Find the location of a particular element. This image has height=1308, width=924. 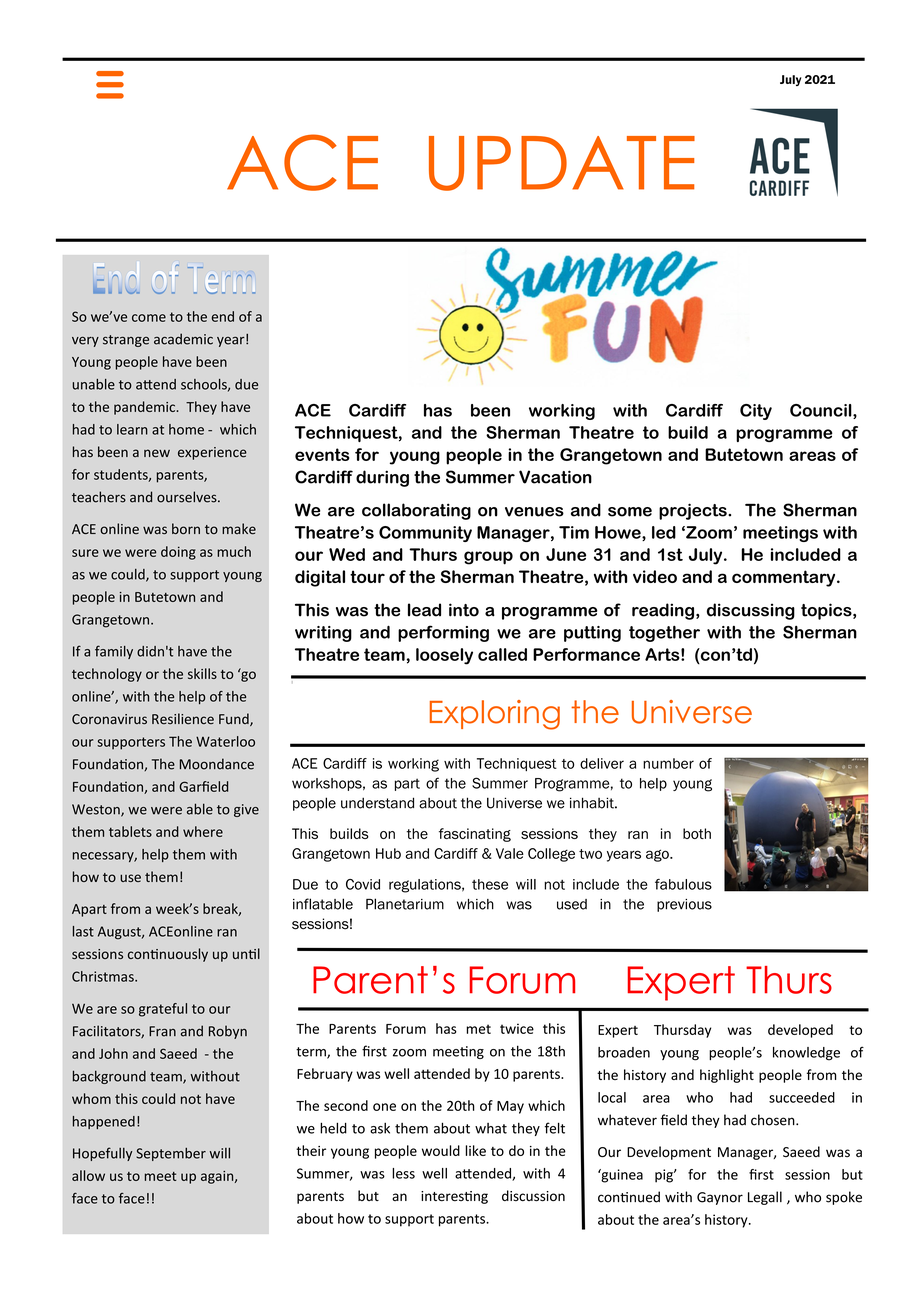

City is located at coordinates (756, 412).
